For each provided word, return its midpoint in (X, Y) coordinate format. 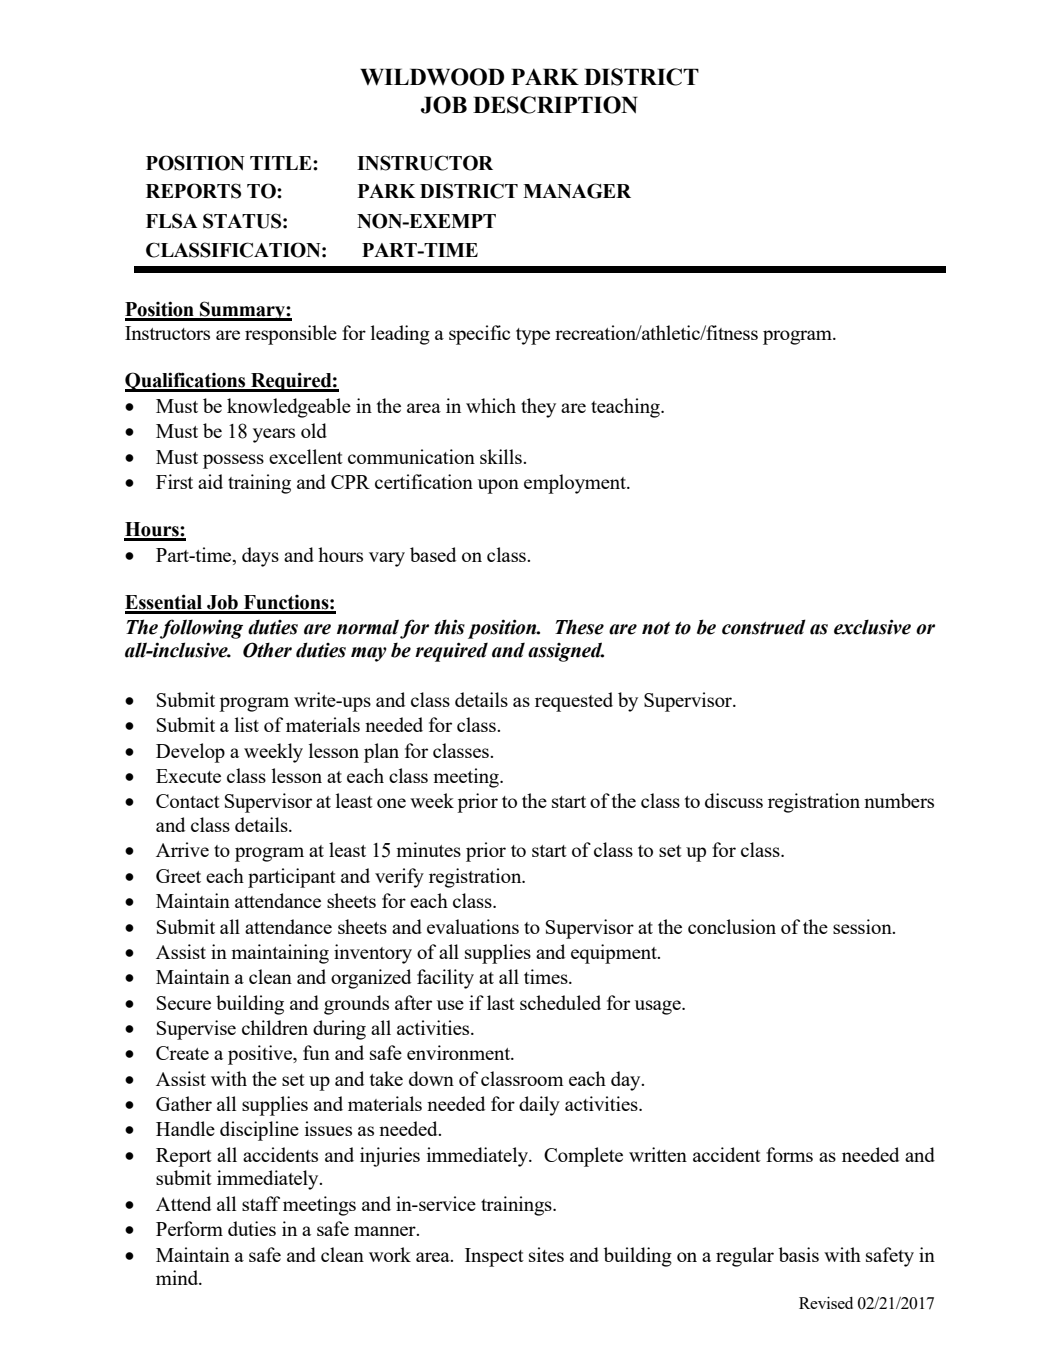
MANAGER (577, 191)
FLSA (172, 221)
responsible (291, 335)
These (579, 627)
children (275, 1027)
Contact (188, 801)
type (533, 336)
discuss (734, 800)
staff (261, 1203)
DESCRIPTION (555, 105)
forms (789, 1154)
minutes (428, 849)
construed (764, 627)
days (260, 557)
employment (576, 484)
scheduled (560, 1002)
